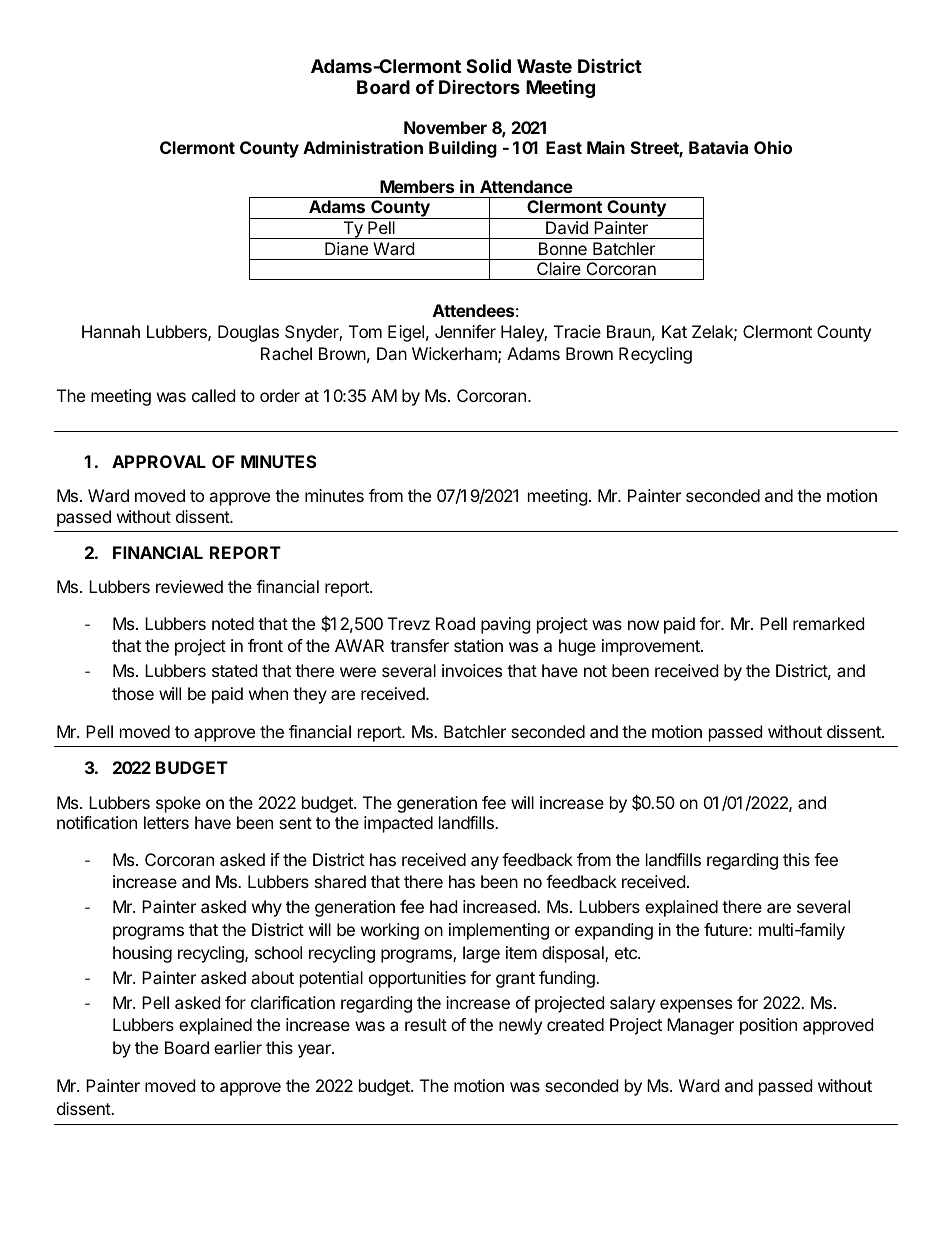 Image resolution: width=952 pixels, height=1233 pixels. Describe the element at coordinates (363, 147) in the page. I see `Administration` at that location.
